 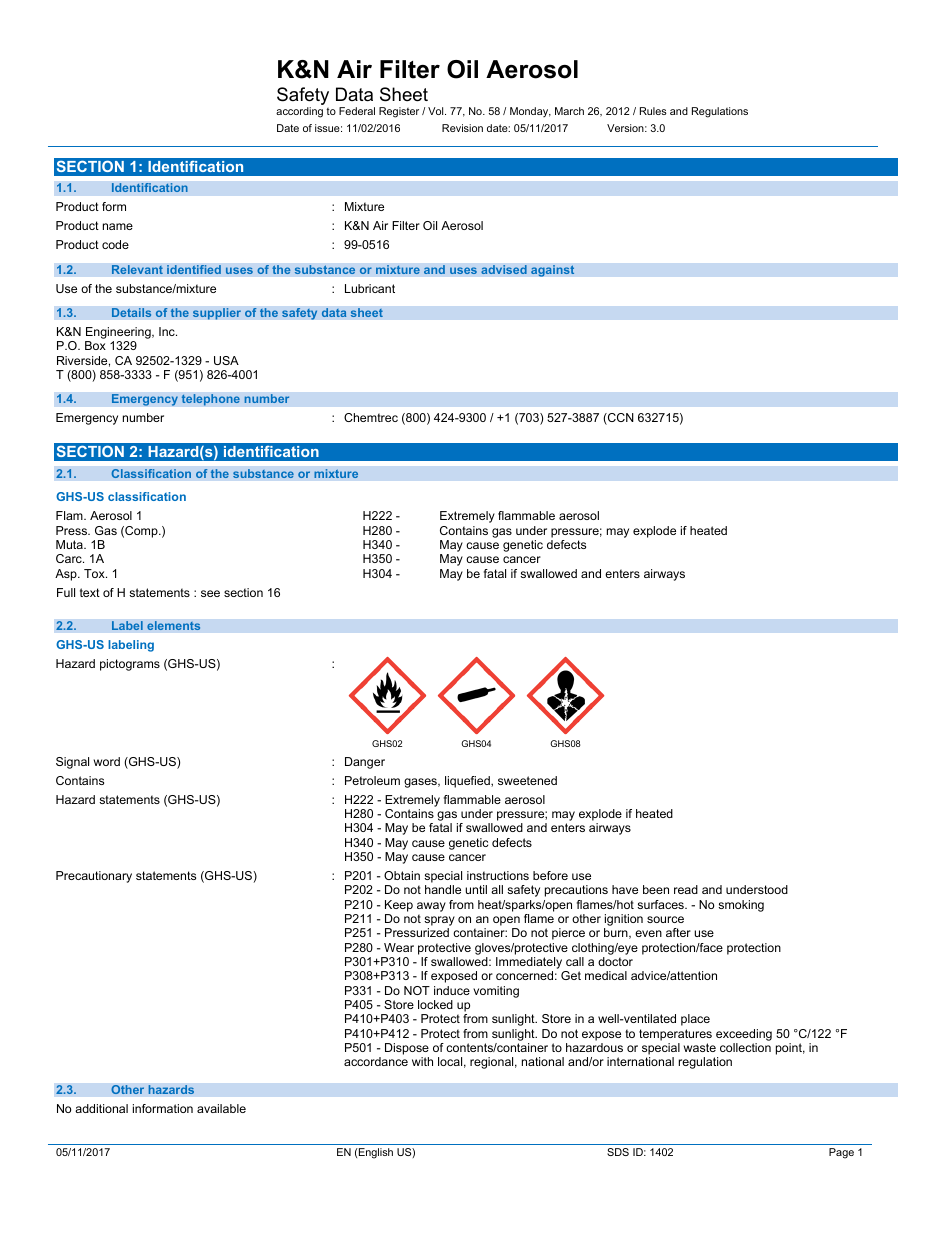 What do you see at coordinates (422, 1061) in the screenshot?
I see `with` at bounding box center [422, 1061].
